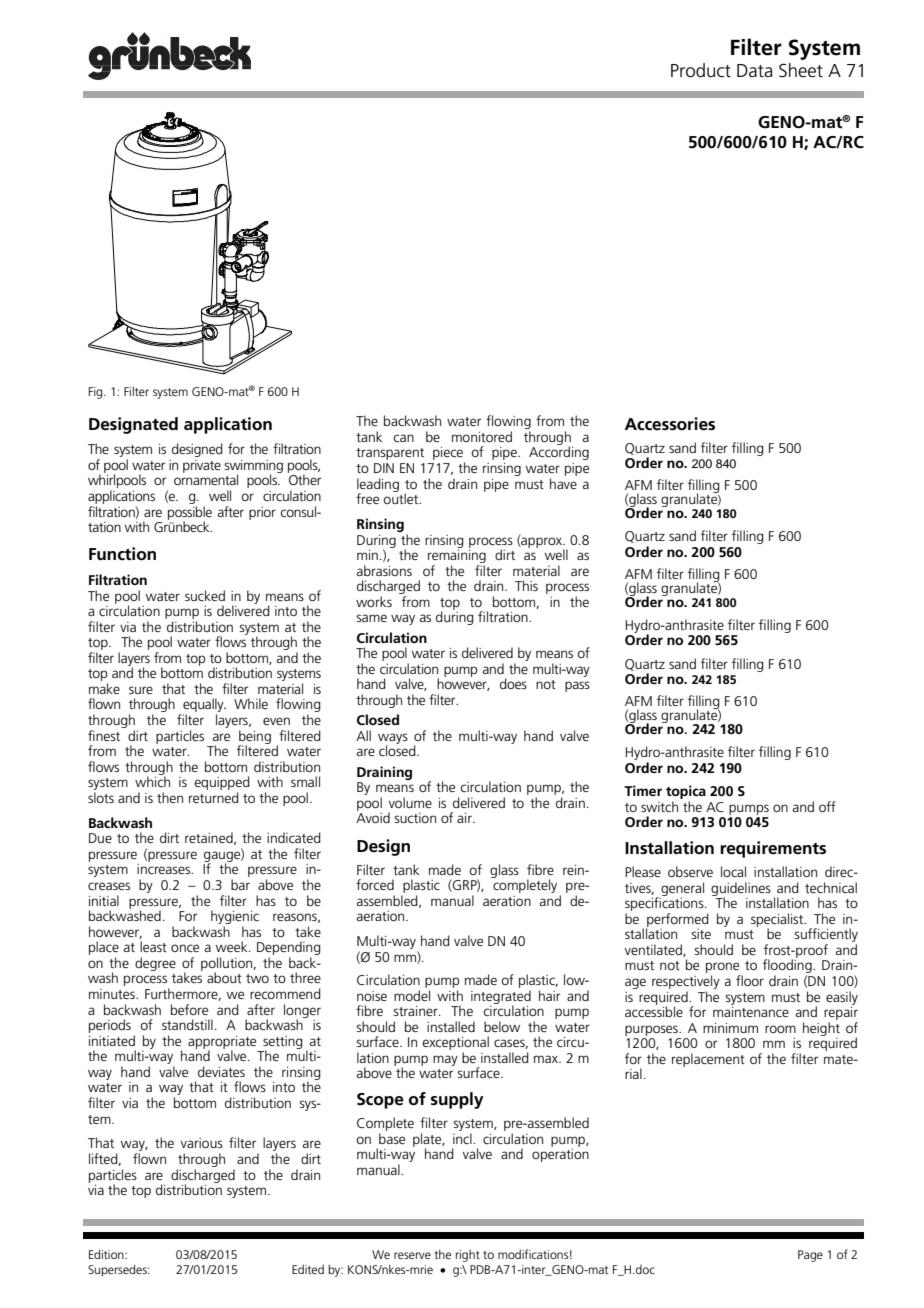 This screenshot has width=924, height=1308. Describe the element at coordinates (563, 483) in the screenshot. I see `have` at that location.
